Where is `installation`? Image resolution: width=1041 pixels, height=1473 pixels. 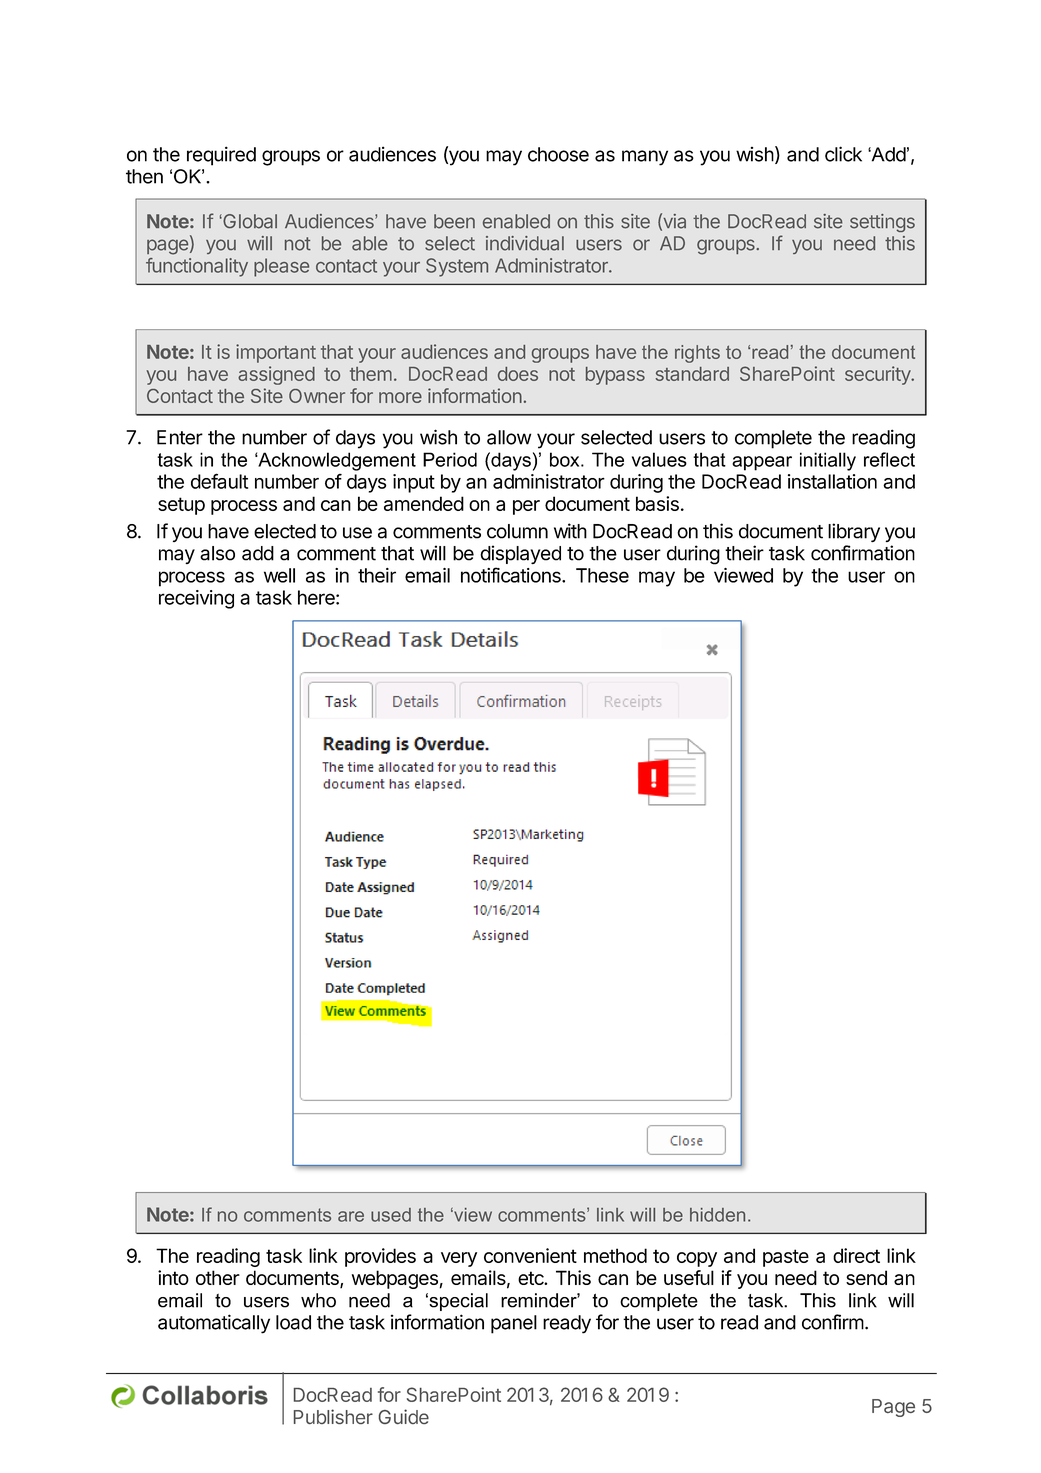 installation is located at coordinates (832, 481).
